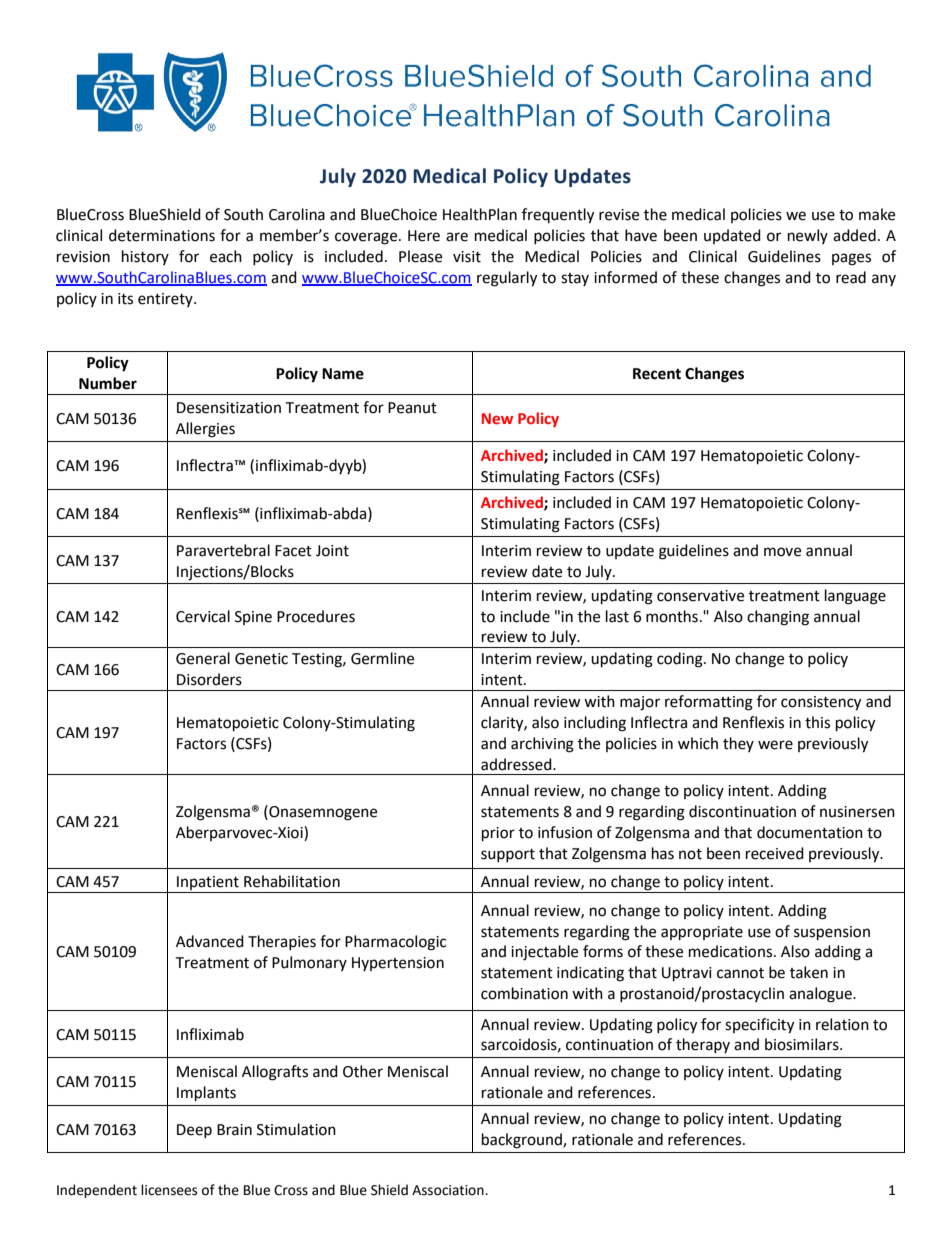 The width and height of the page is (952, 1233). What do you see at coordinates (523, 1141) in the page?
I see `background` at bounding box center [523, 1141].
